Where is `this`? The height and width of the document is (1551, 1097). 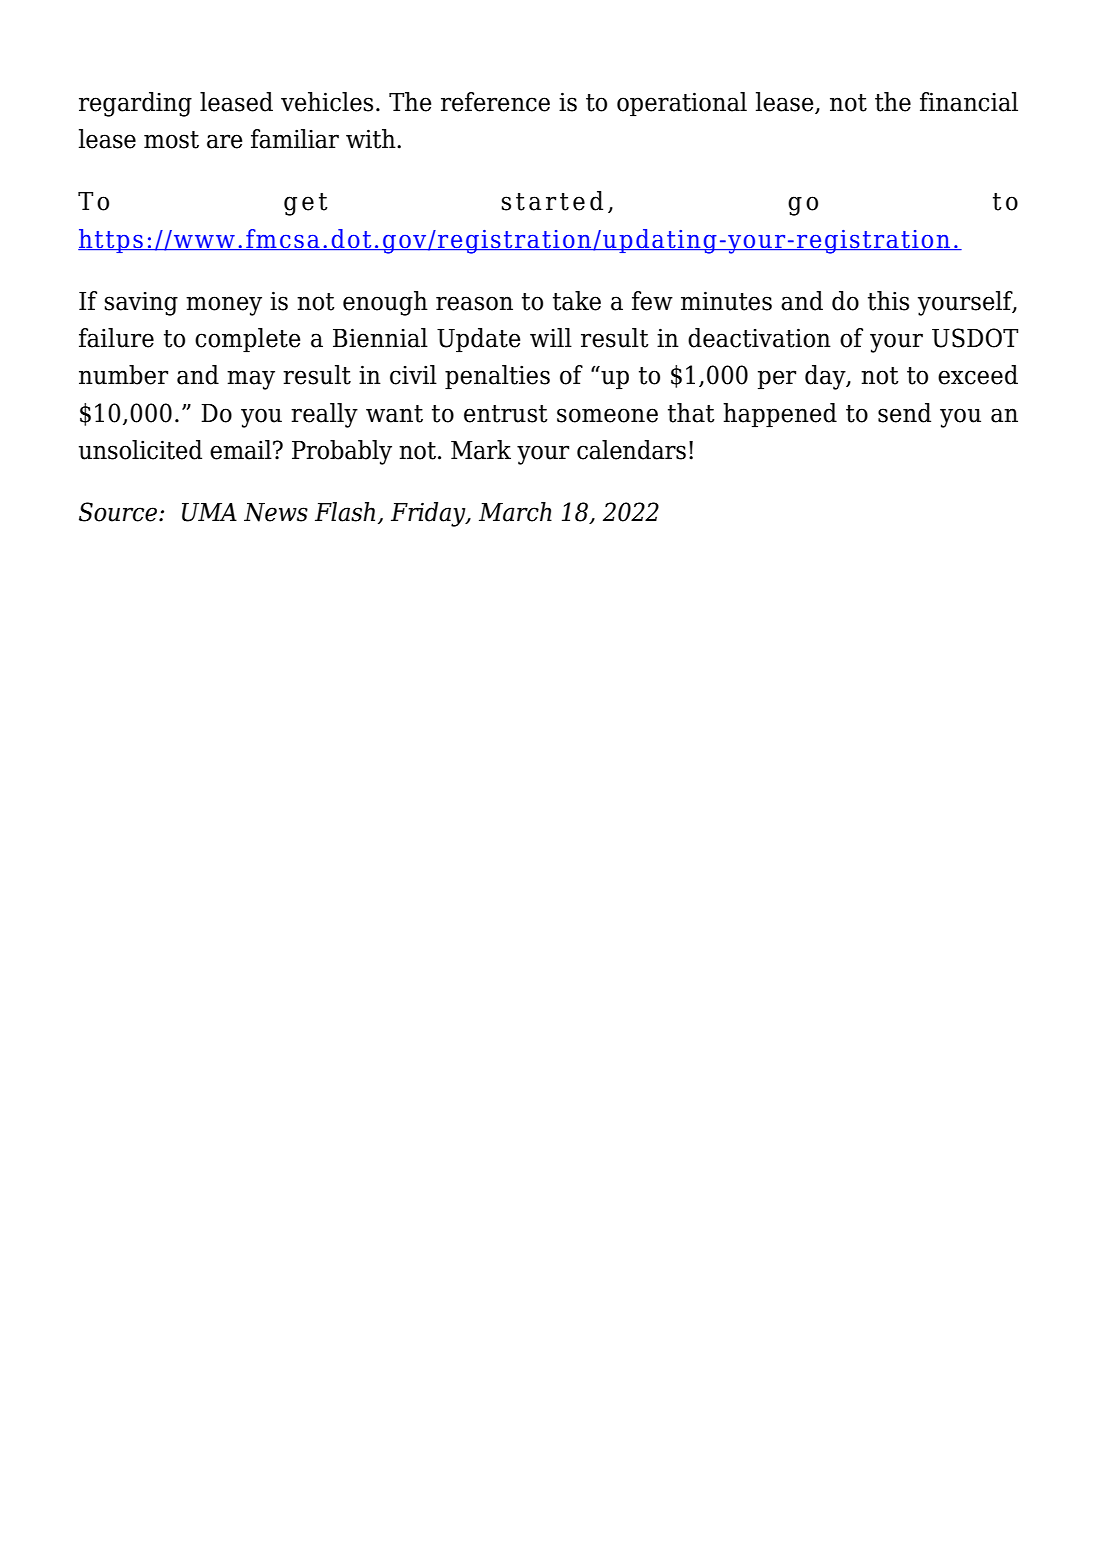 this is located at coordinates (888, 301).
